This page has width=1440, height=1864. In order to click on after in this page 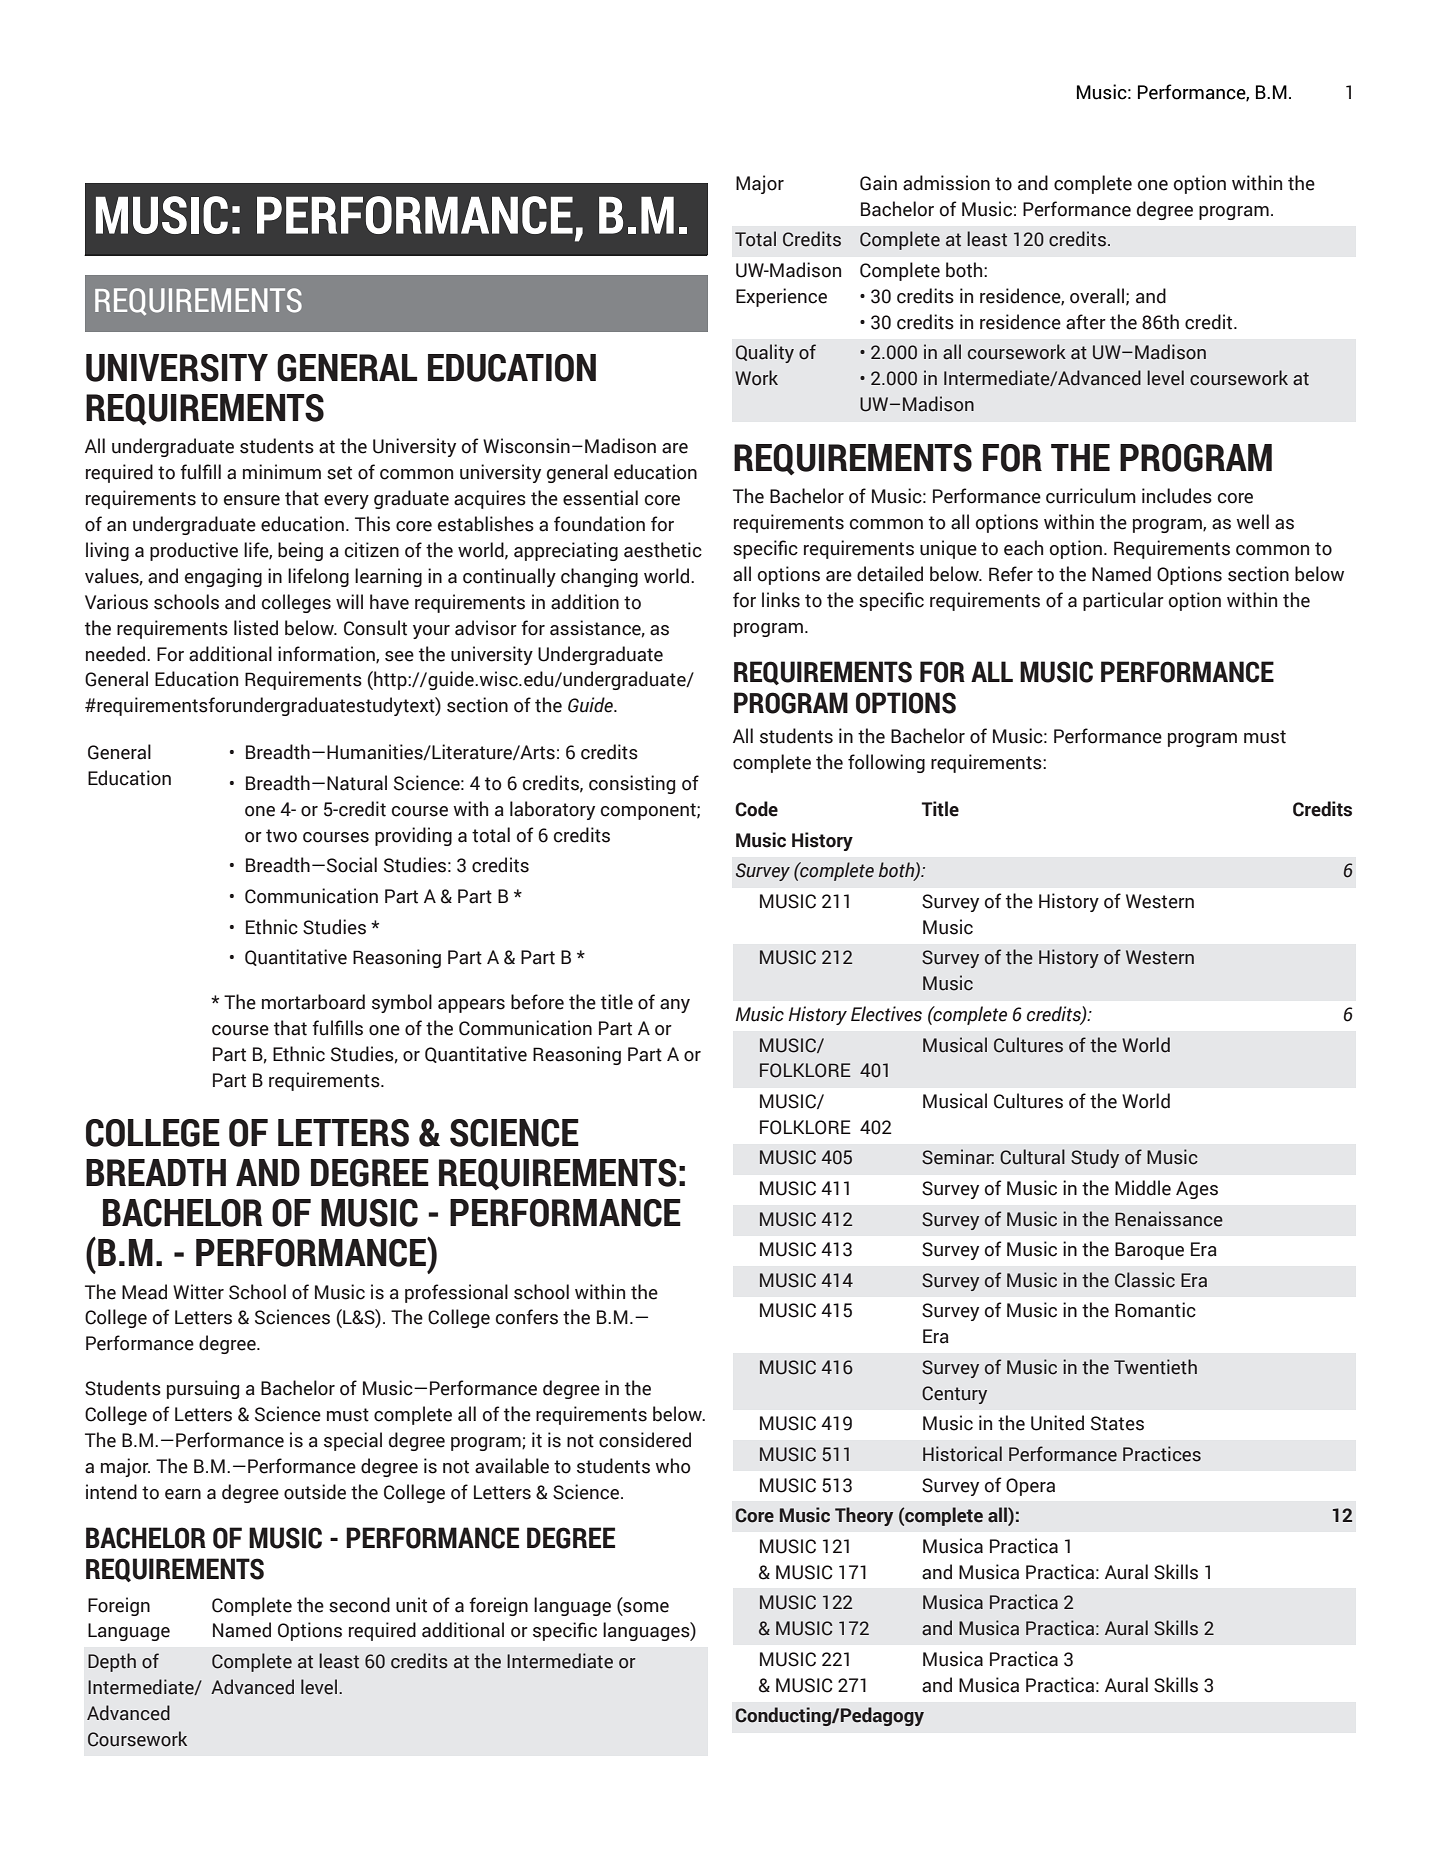, I will do `click(1086, 322)`.
